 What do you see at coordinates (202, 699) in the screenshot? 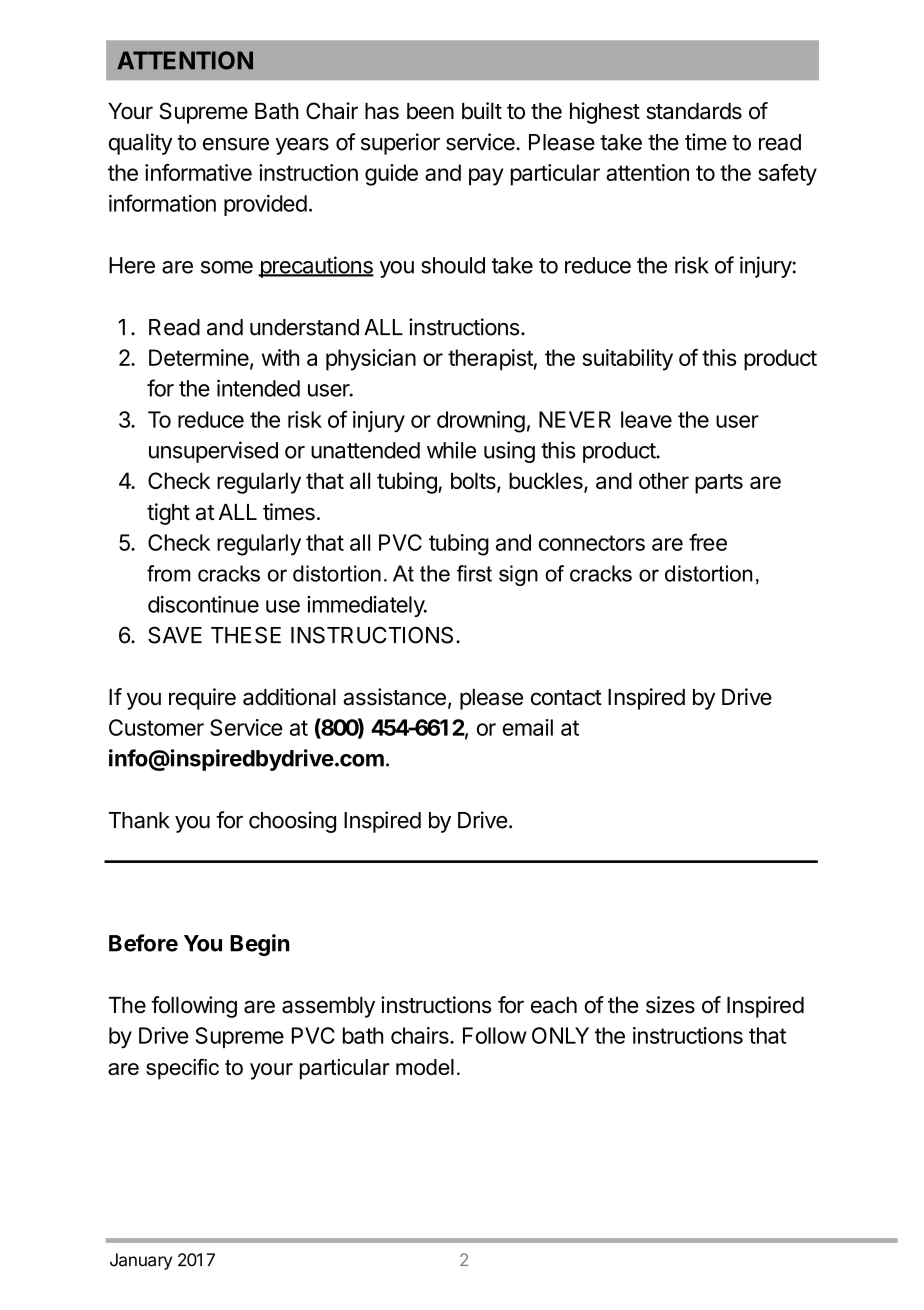
I see `require` at bounding box center [202, 699].
